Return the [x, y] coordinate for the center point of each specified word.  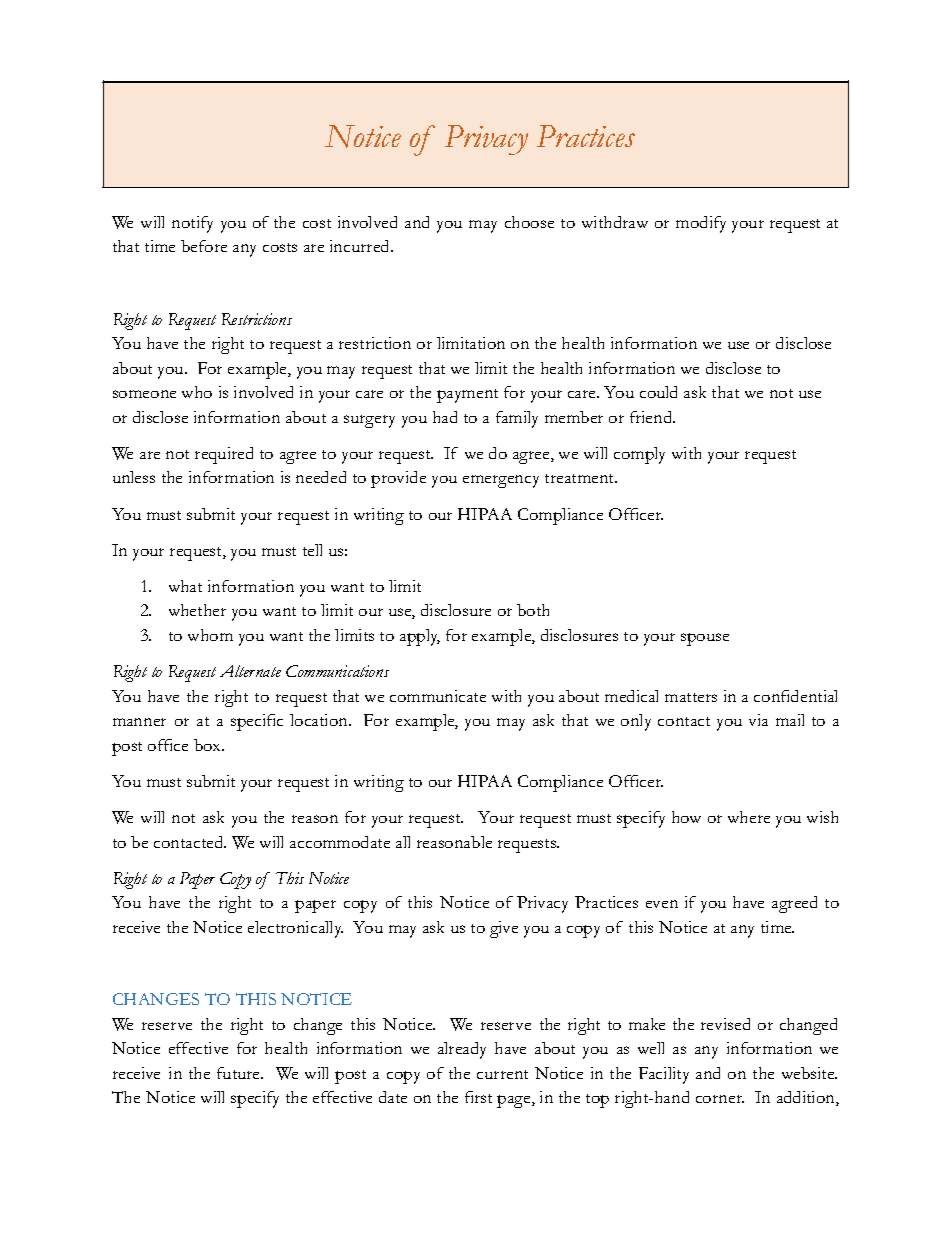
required [224, 455]
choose [529, 222]
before [204, 246]
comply [639, 455]
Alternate [250, 671]
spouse [705, 639]
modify [701, 224]
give [504, 929]
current [502, 1074]
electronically [295, 929]
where [749, 817]
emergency [501, 481]
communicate [438, 696]
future [240, 1073]
